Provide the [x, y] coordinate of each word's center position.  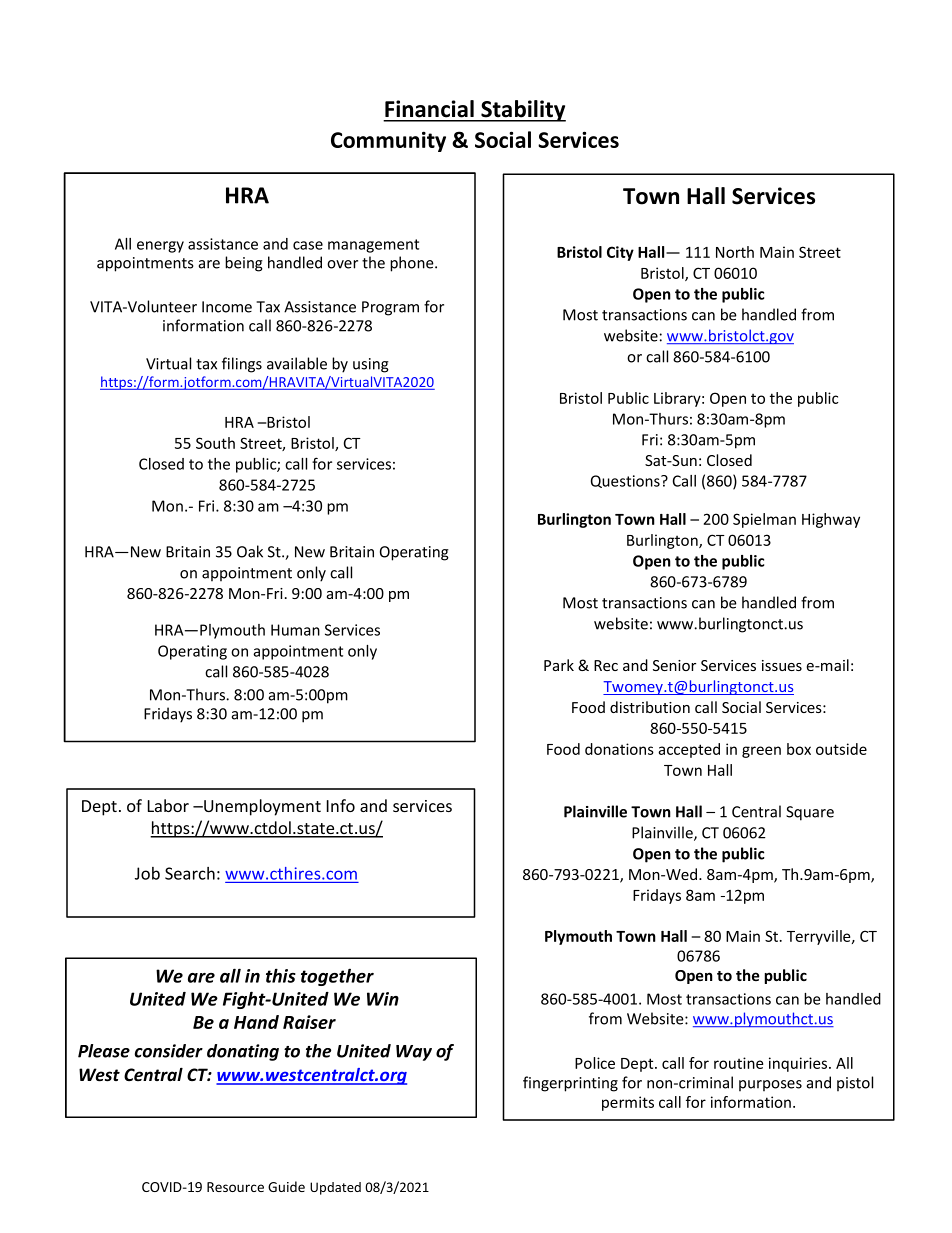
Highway [831, 520]
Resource [235, 1187]
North [735, 252]
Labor [168, 805]
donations [619, 749]
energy [160, 247]
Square [810, 813]
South [215, 443]
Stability [522, 111]
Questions [626, 481]
